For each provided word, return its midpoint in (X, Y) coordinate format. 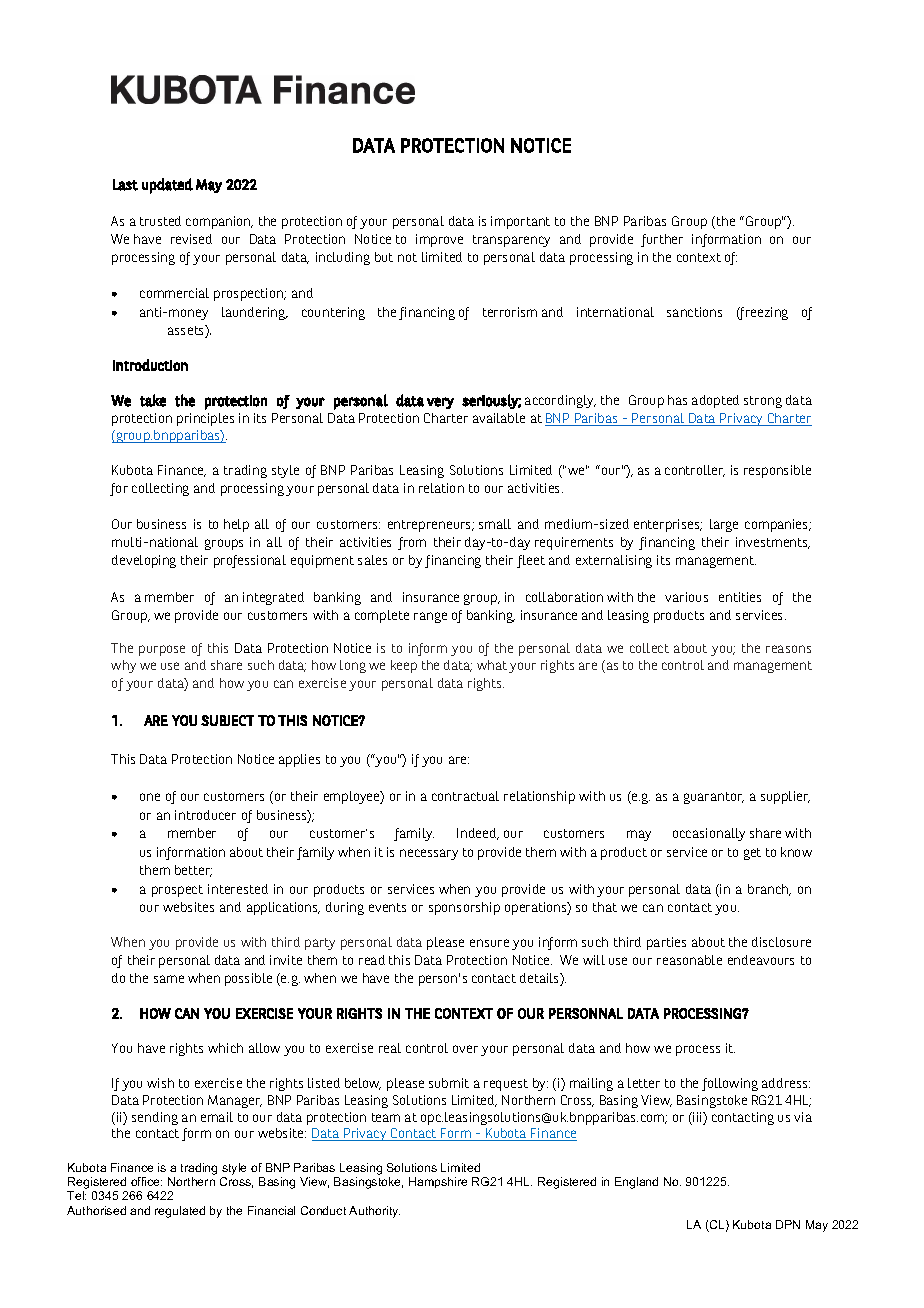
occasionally (709, 834)
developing (144, 561)
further (662, 240)
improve (439, 240)
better (193, 871)
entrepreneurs (431, 526)
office (146, 1181)
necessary (429, 854)
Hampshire (438, 1182)
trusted (160, 221)
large (724, 525)
